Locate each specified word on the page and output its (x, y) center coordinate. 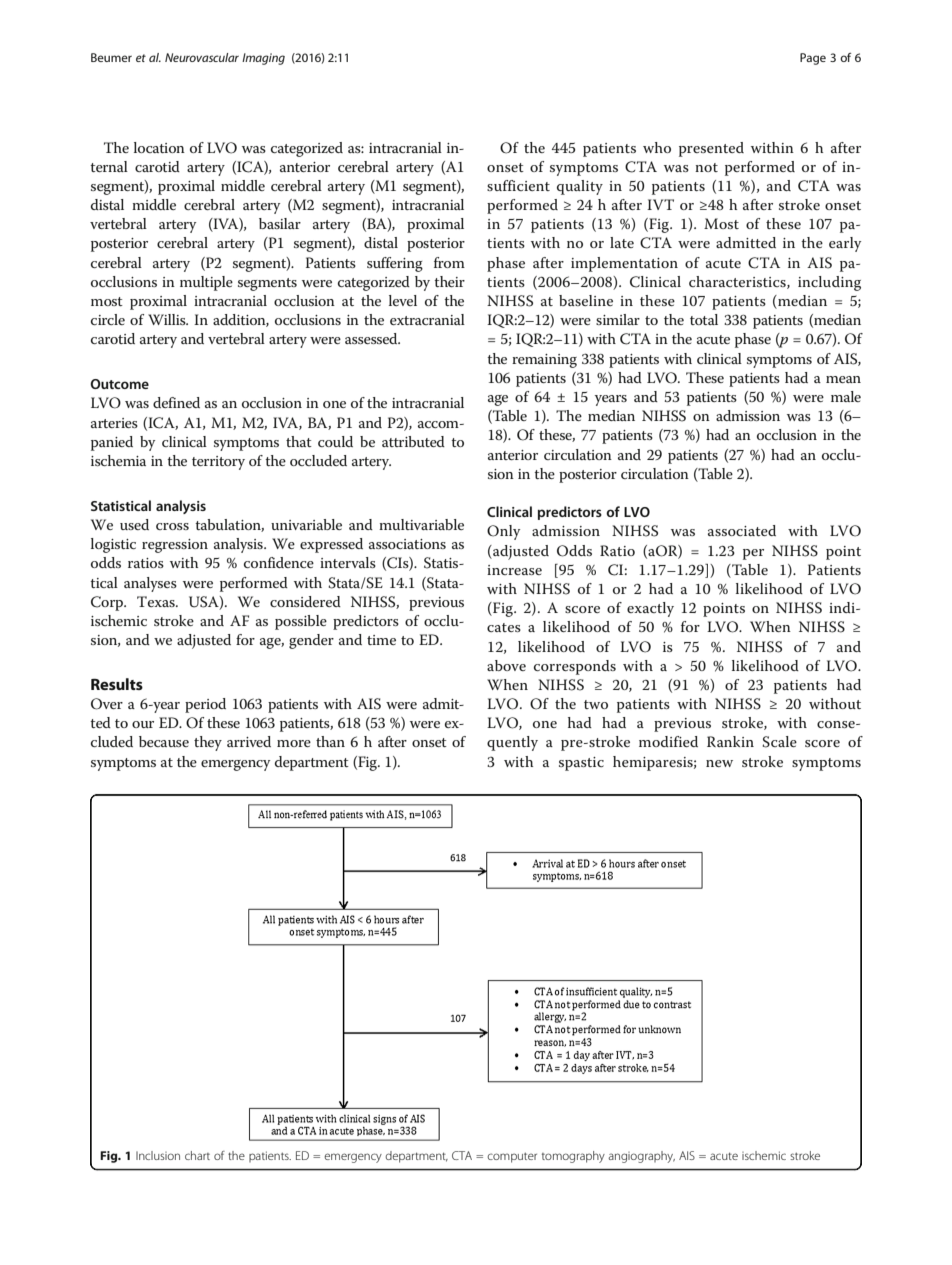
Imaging (263, 59)
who (657, 147)
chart (197, 1155)
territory (218, 463)
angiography (641, 1157)
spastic (581, 764)
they (208, 743)
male (846, 396)
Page (813, 59)
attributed (413, 441)
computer (512, 1157)
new (719, 763)
